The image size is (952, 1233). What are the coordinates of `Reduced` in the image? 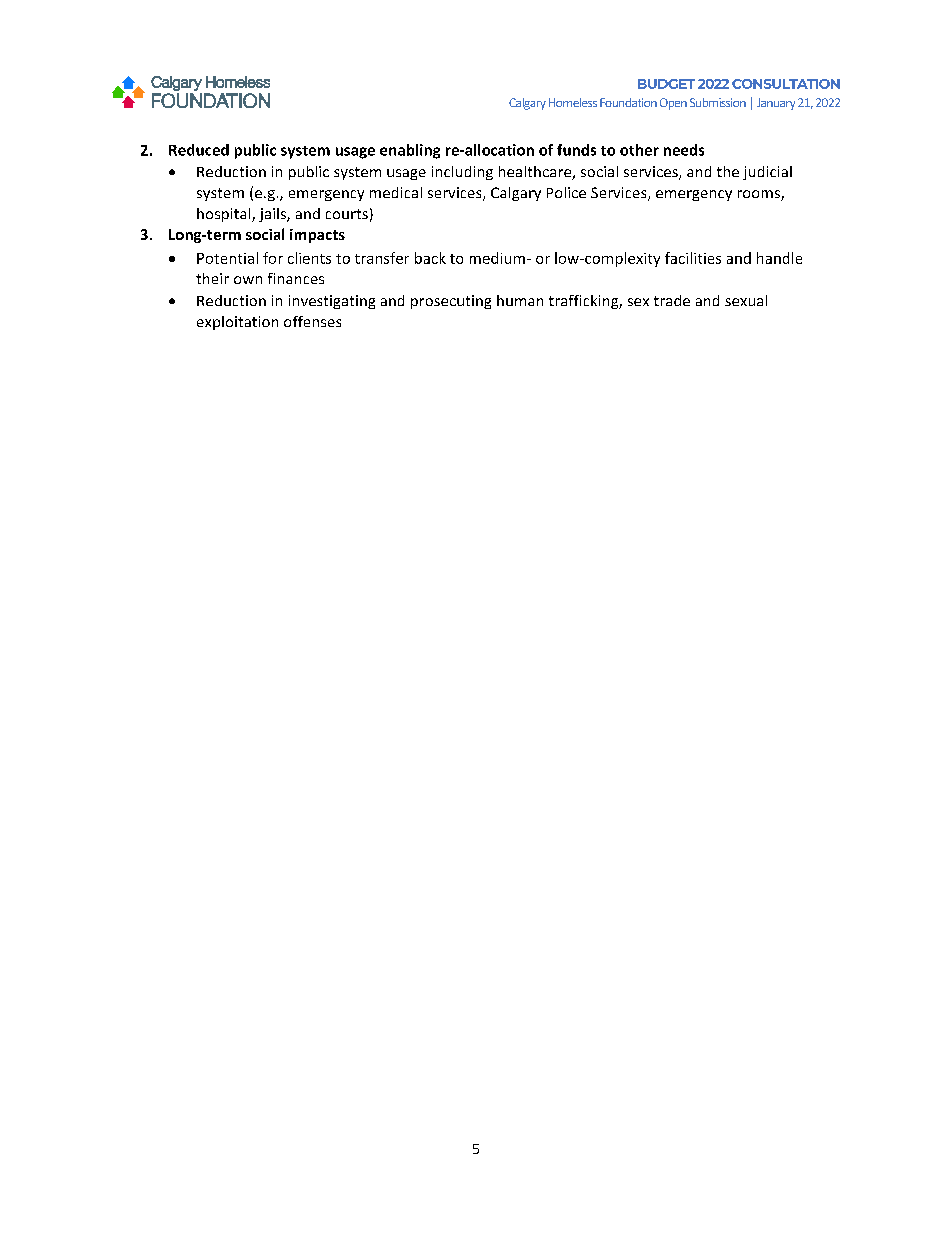 It's located at (199, 150).
